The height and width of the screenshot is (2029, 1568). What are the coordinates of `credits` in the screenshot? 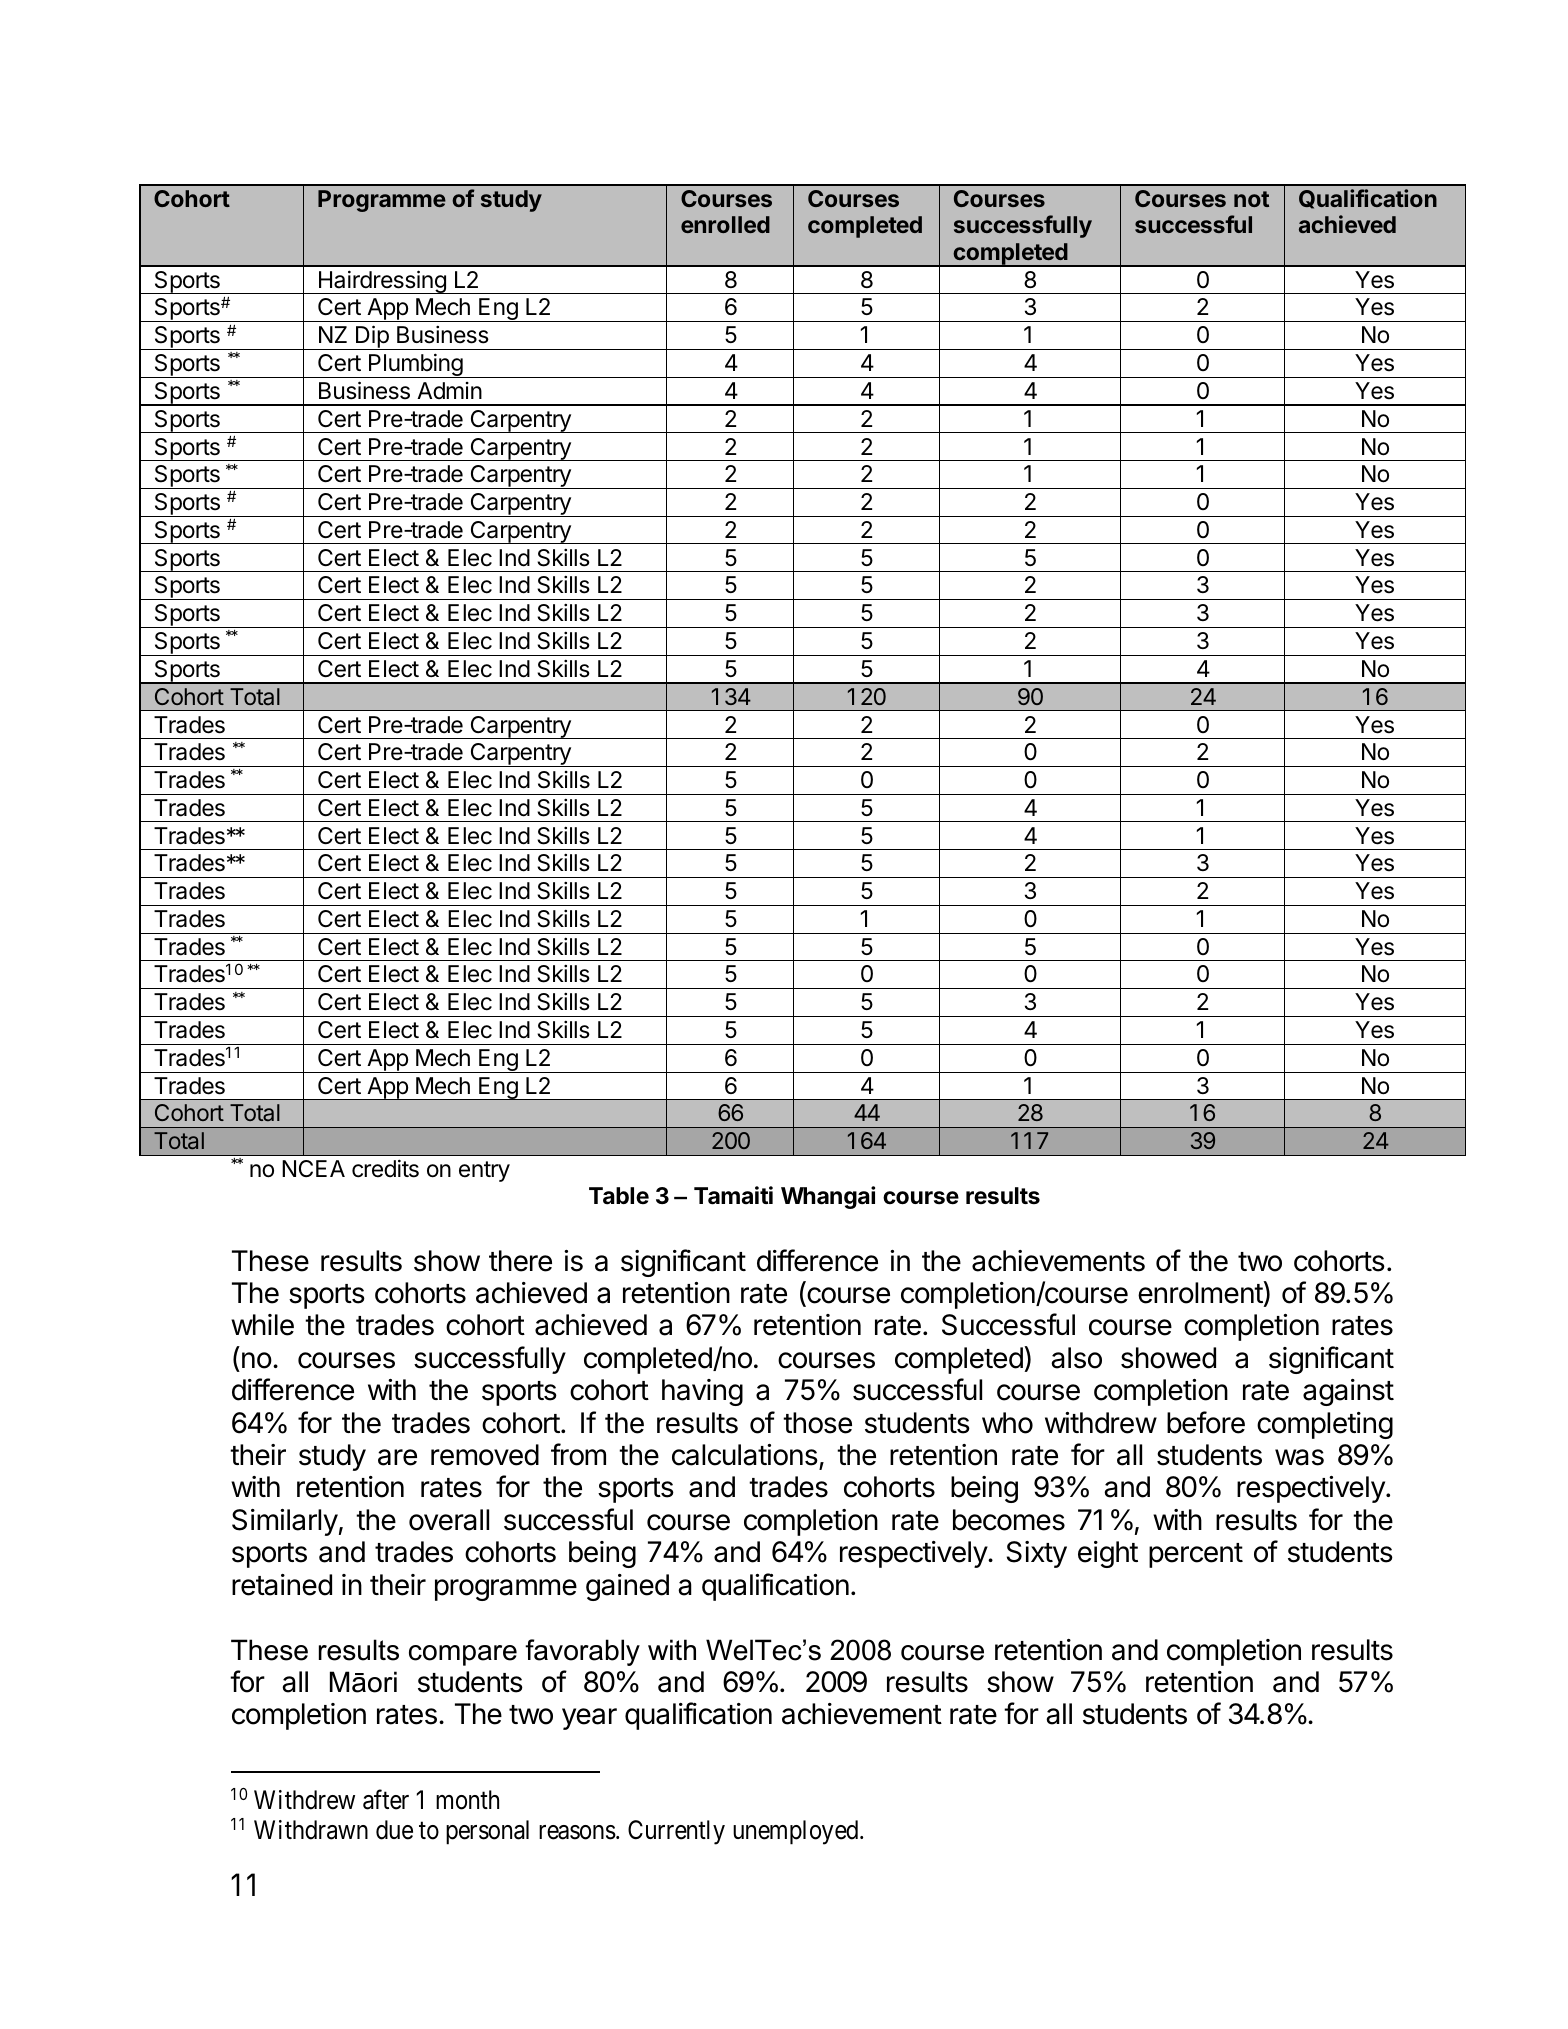 It's located at (385, 1168).
